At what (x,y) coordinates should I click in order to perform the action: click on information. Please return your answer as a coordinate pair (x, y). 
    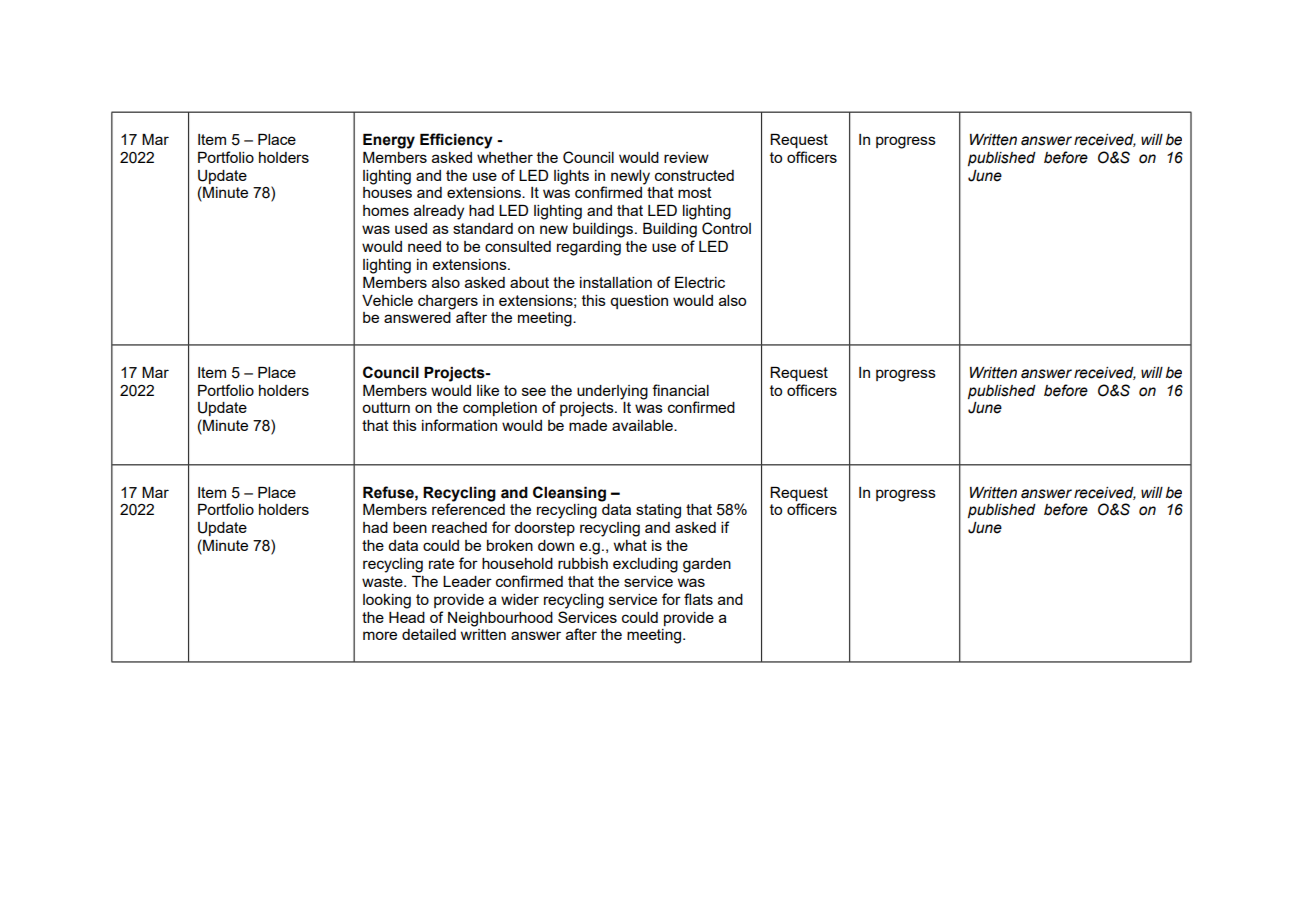
    Looking at the image, I should click on (459, 425).
